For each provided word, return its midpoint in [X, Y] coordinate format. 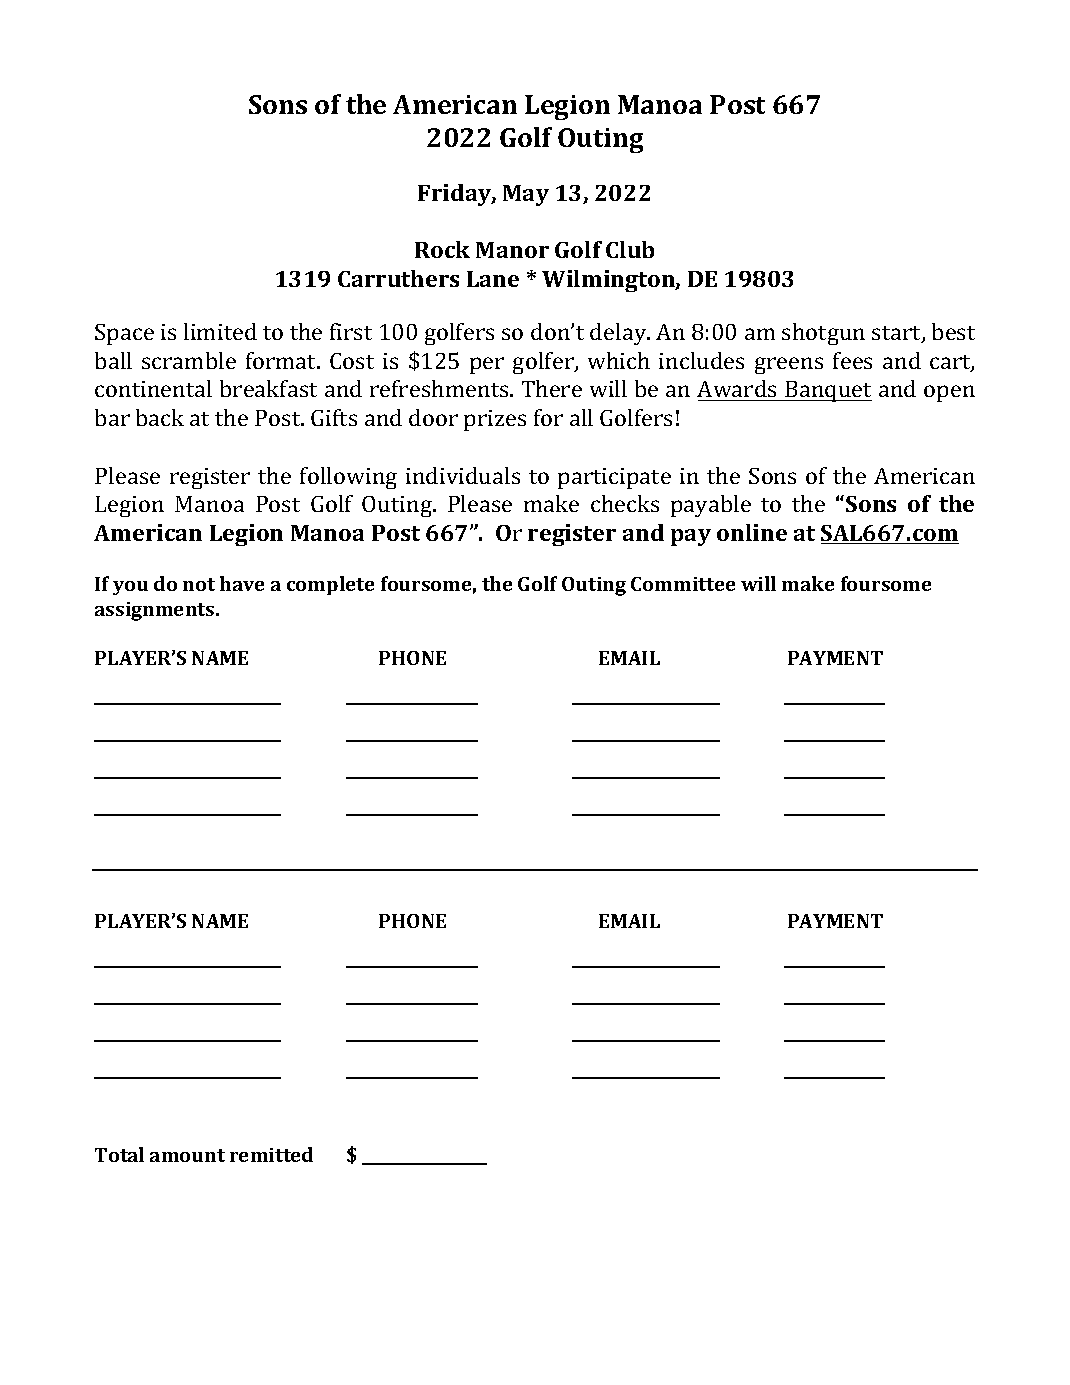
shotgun [823, 334]
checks [625, 503]
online [752, 532]
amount [187, 1155]
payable [711, 506]
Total [119, 1154]
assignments [156, 611]
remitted [271, 1154]
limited [220, 331]
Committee [683, 584]
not [199, 584]
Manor [512, 250]
